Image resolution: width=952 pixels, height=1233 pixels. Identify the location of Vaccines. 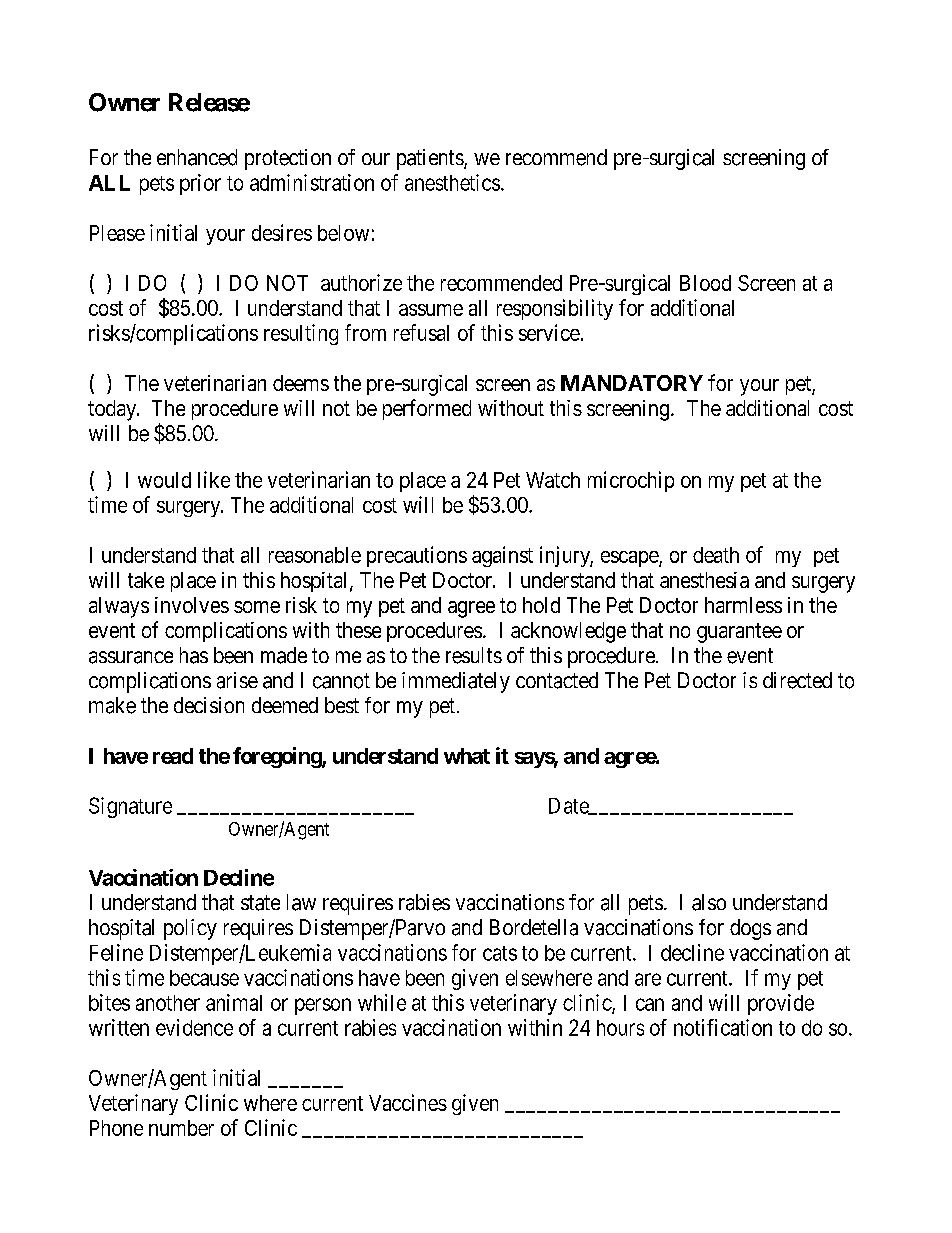
(408, 1102).
